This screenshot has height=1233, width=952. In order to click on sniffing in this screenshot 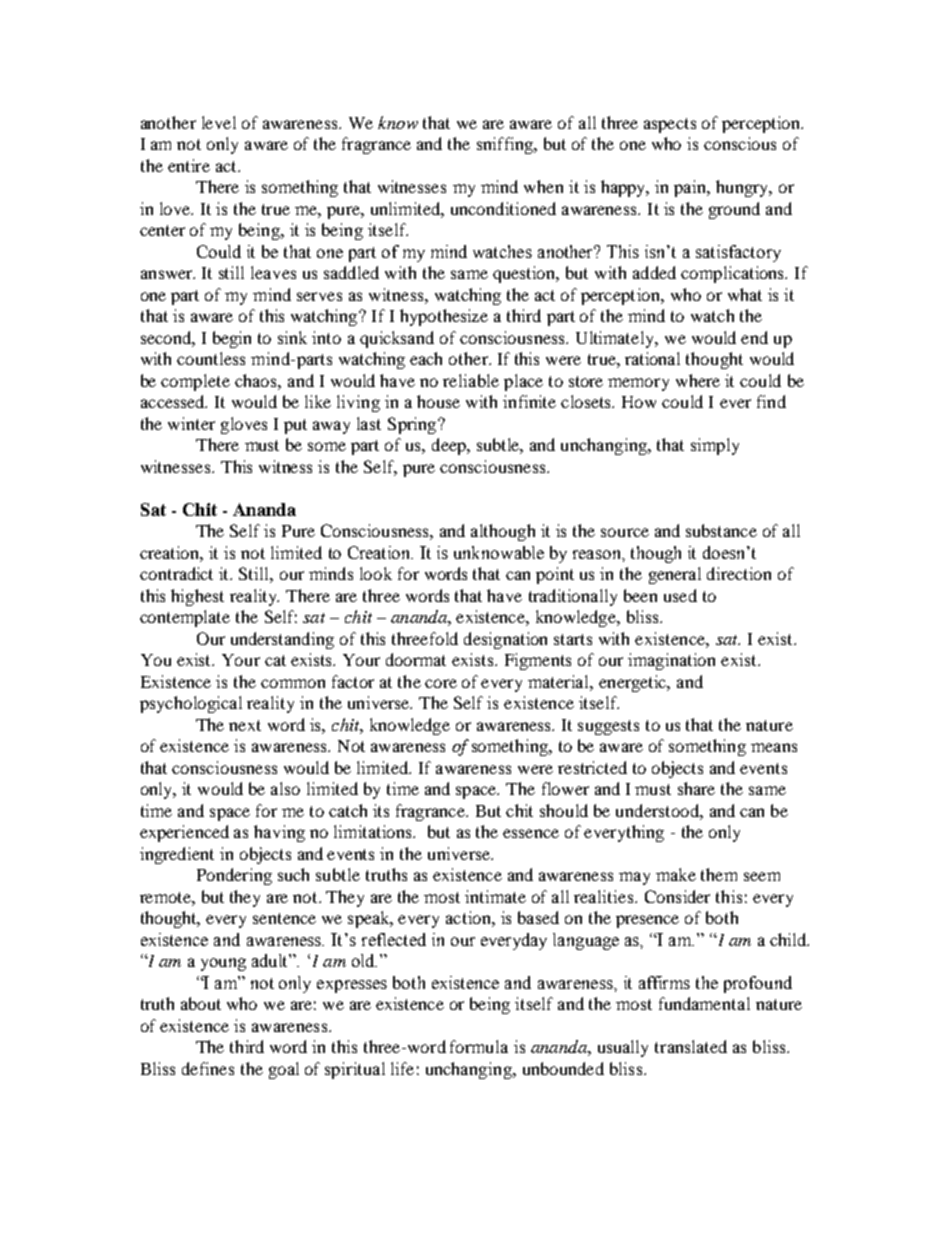, I will do `click(506, 145)`.
